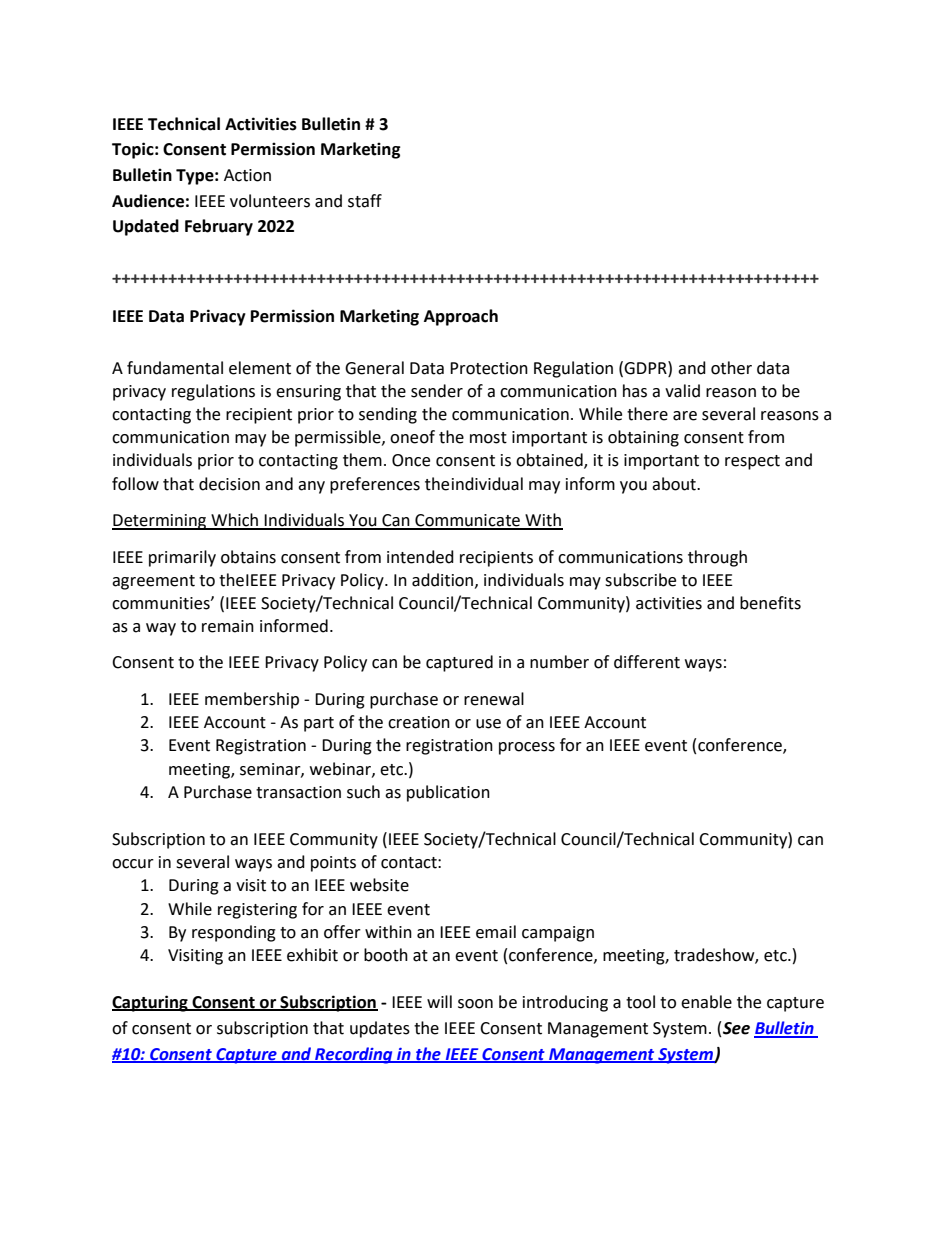 The image size is (952, 1233). What do you see at coordinates (647, 662) in the screenshot?
I see `different` at bounding box center [647, 662].
